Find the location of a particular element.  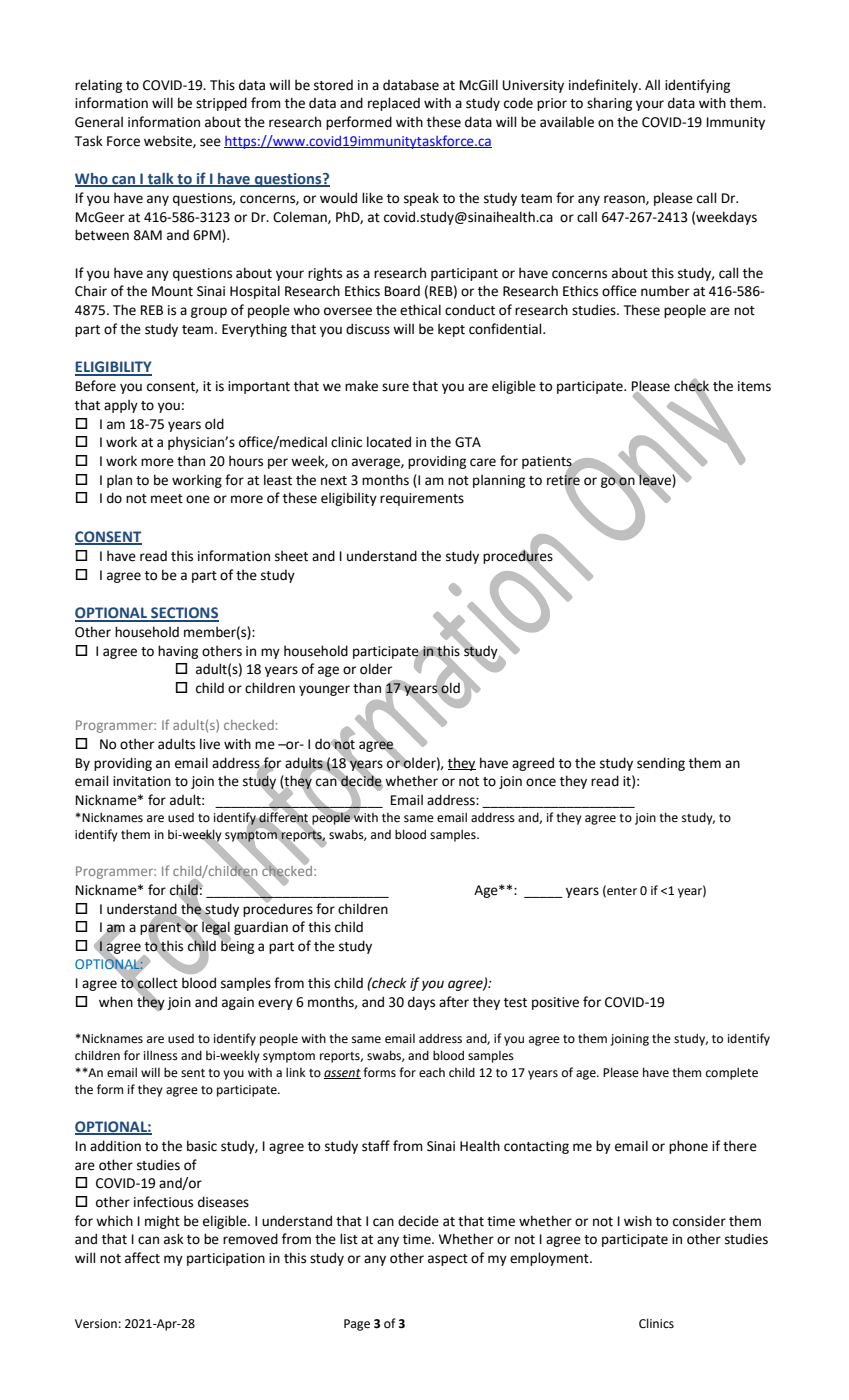

replaced is located at coordinates (394, 104).
